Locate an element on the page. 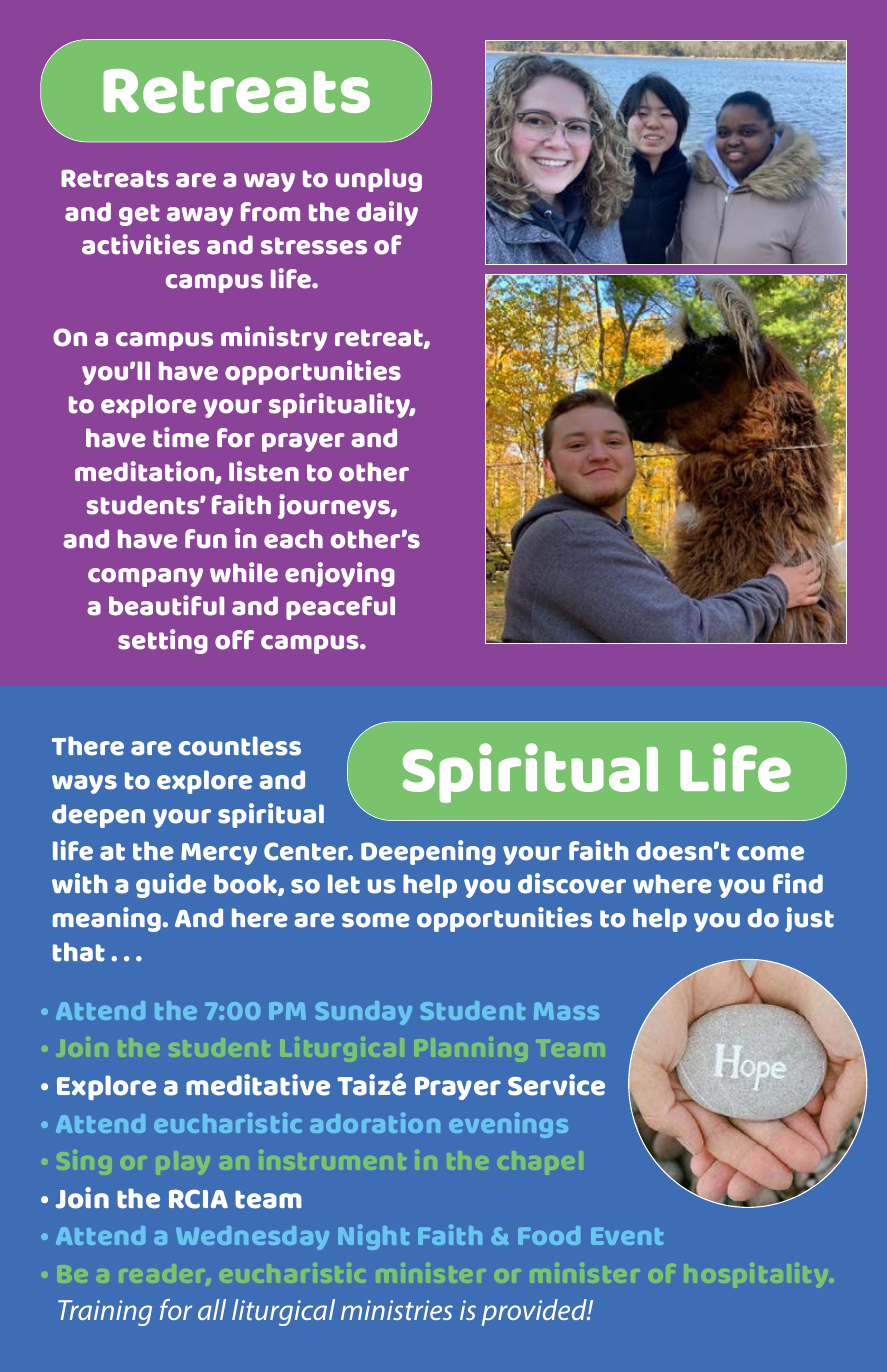 This document has width=887, height=1372. daily is located at coordinates (387, 213).
